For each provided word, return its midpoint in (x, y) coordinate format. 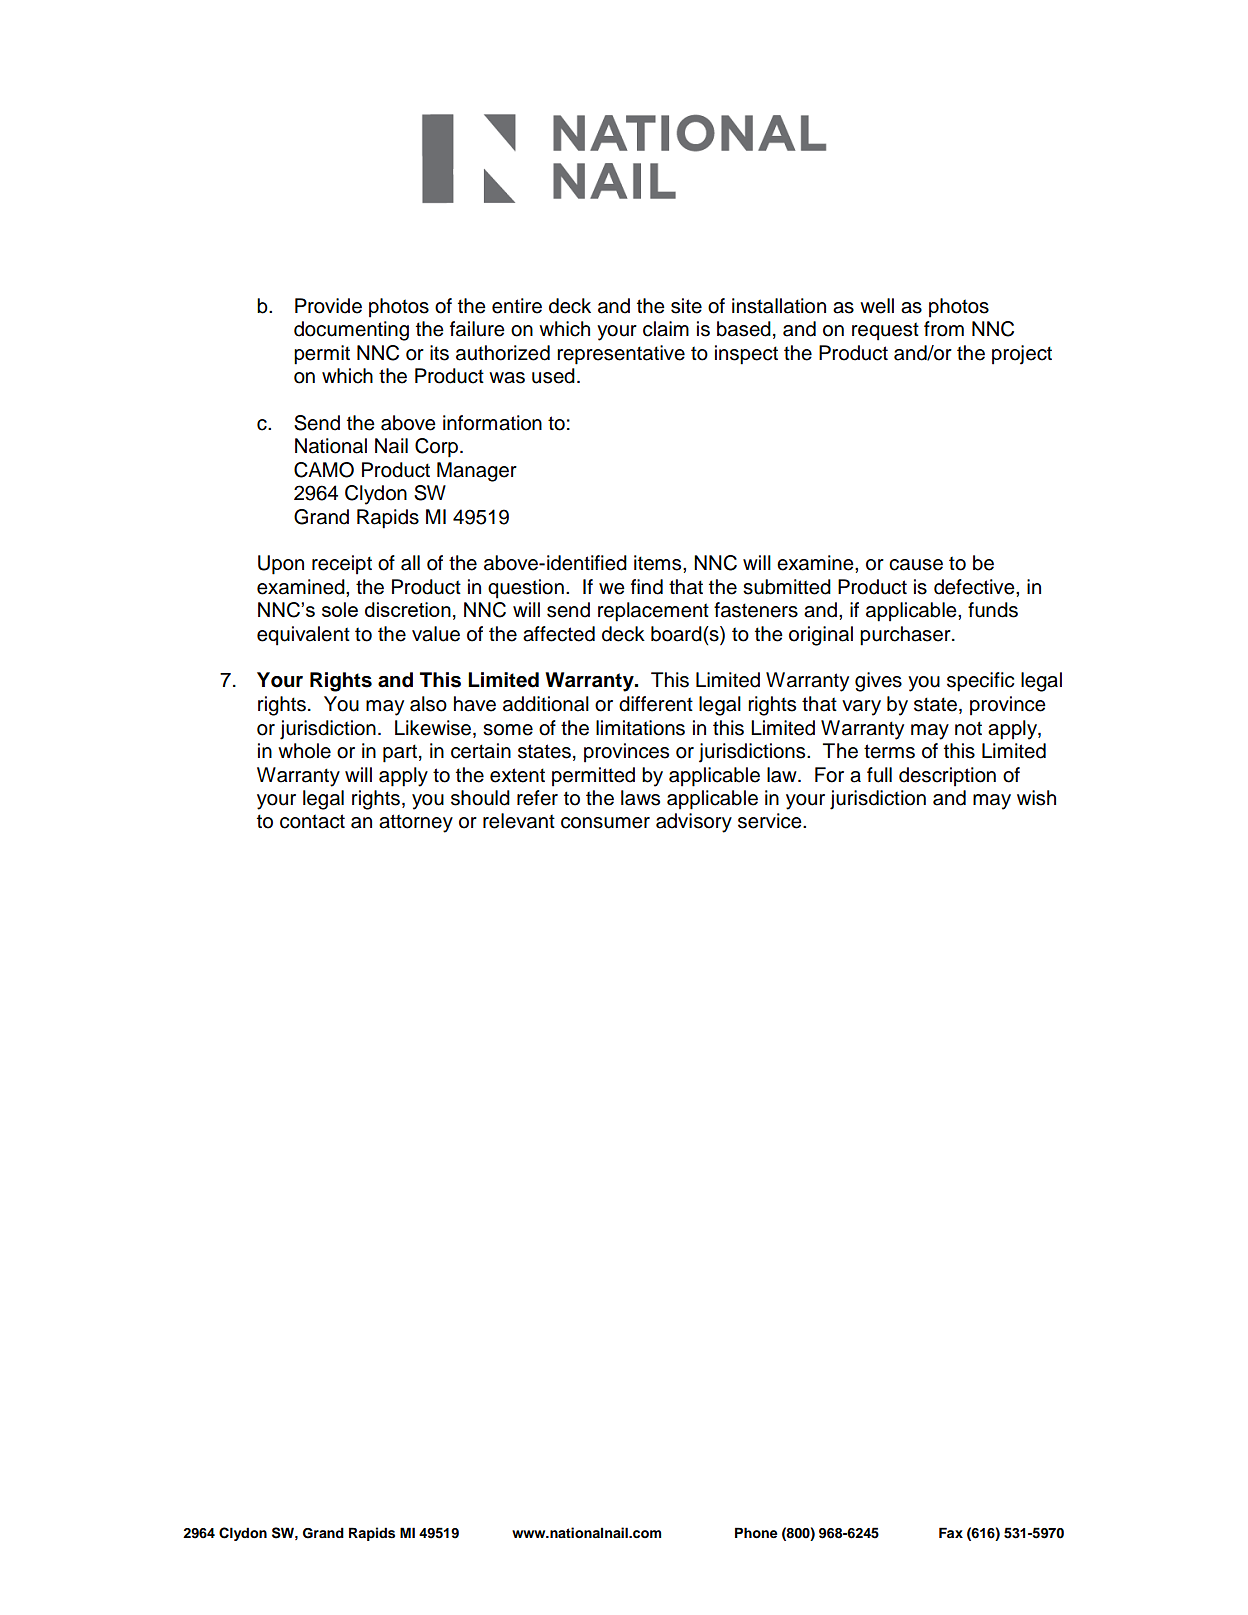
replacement (653, 612)
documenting (351, 331)
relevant (519, 821)
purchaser (906, 636)
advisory (694, 823)
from (944, 329)
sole (340, 609)
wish (1036, 798)
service (771, 821)
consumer (605, 823)
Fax (951, 1532)
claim (666, 329)
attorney (416, 823)
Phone (756, 1533)
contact (312, 821)
